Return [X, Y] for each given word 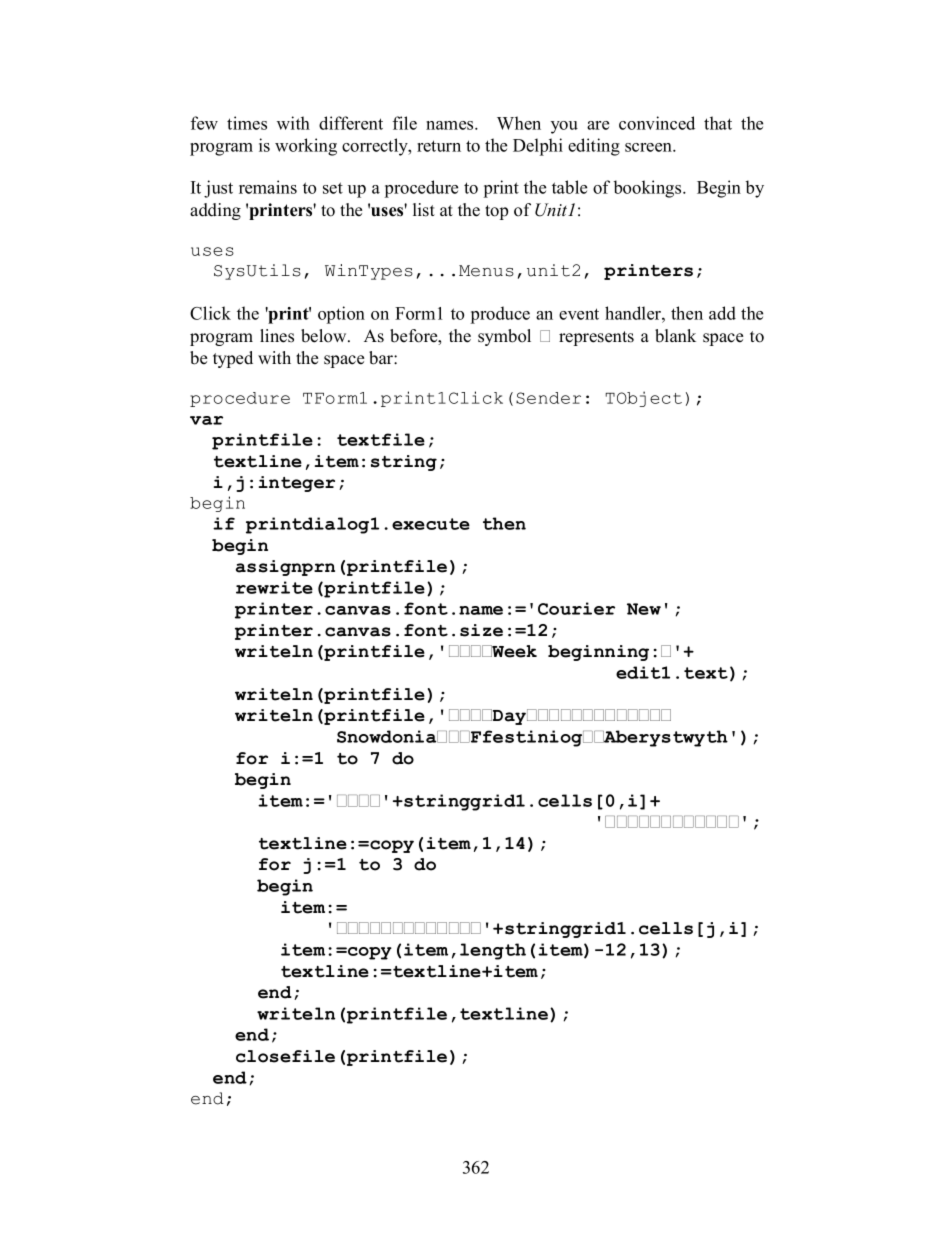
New [644, 609]
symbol [504, 337]
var [206, 420]
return [439, 146]
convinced [657, 123]
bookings [649, 189]
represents [596, 338]
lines [277, 336]
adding [215, 211]
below [325, 336]
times [247, 123]
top [496, 212]
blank [675, 336]
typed [233, 359]
